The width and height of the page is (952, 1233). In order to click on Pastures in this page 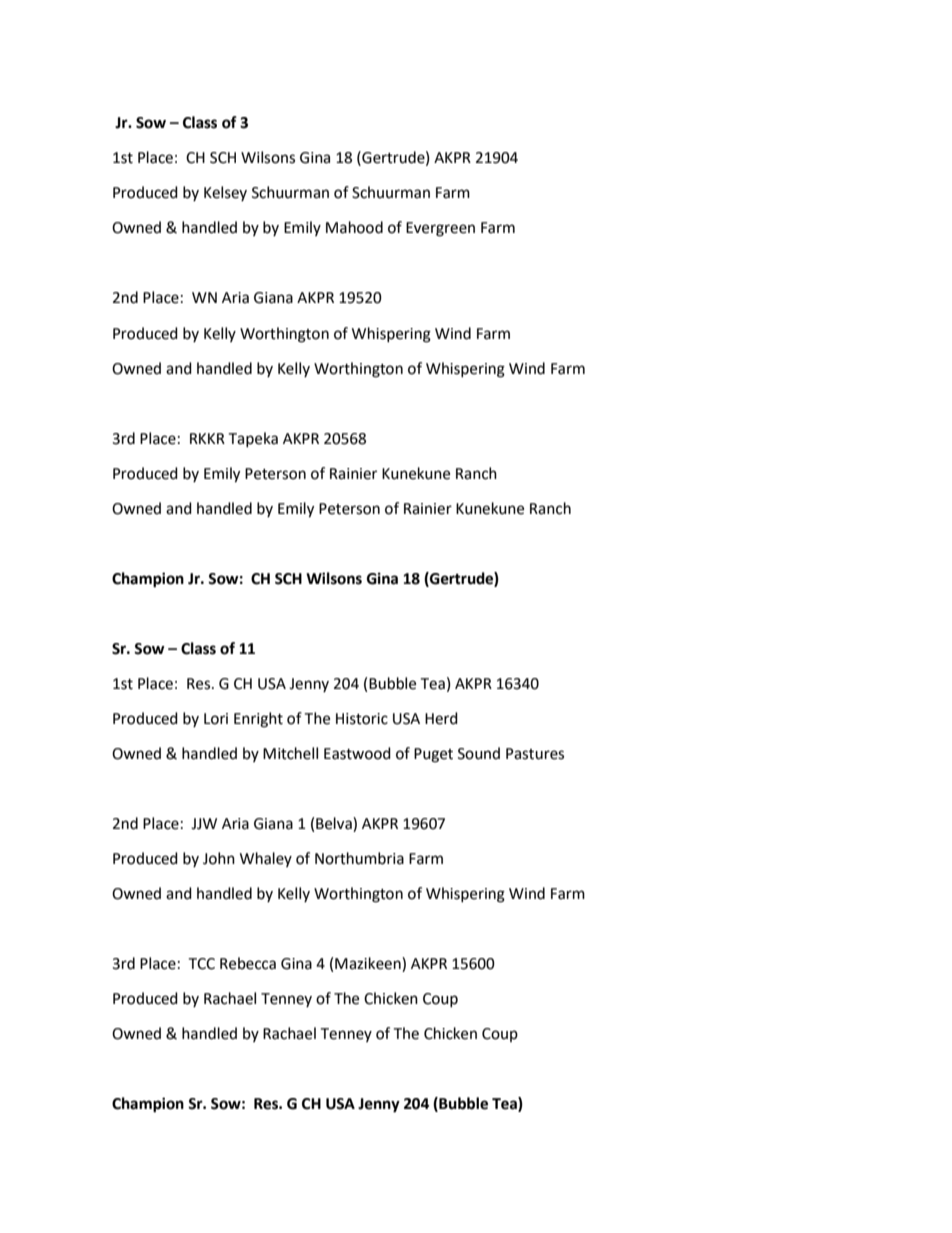, I will do `click(535, 754)`.
